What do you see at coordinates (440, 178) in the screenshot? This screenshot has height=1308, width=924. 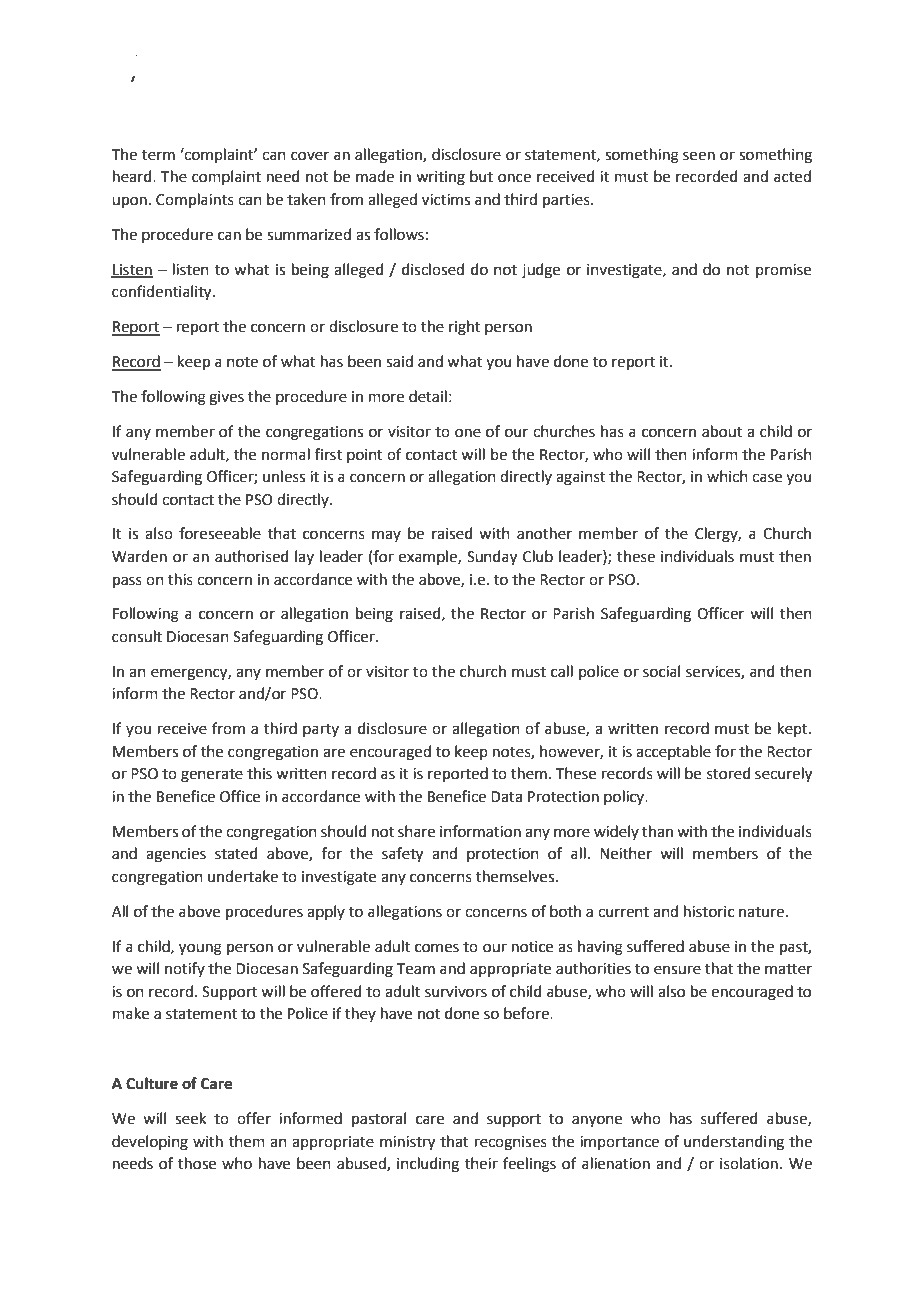 I see `writing` at bounding box center [440, 178].
